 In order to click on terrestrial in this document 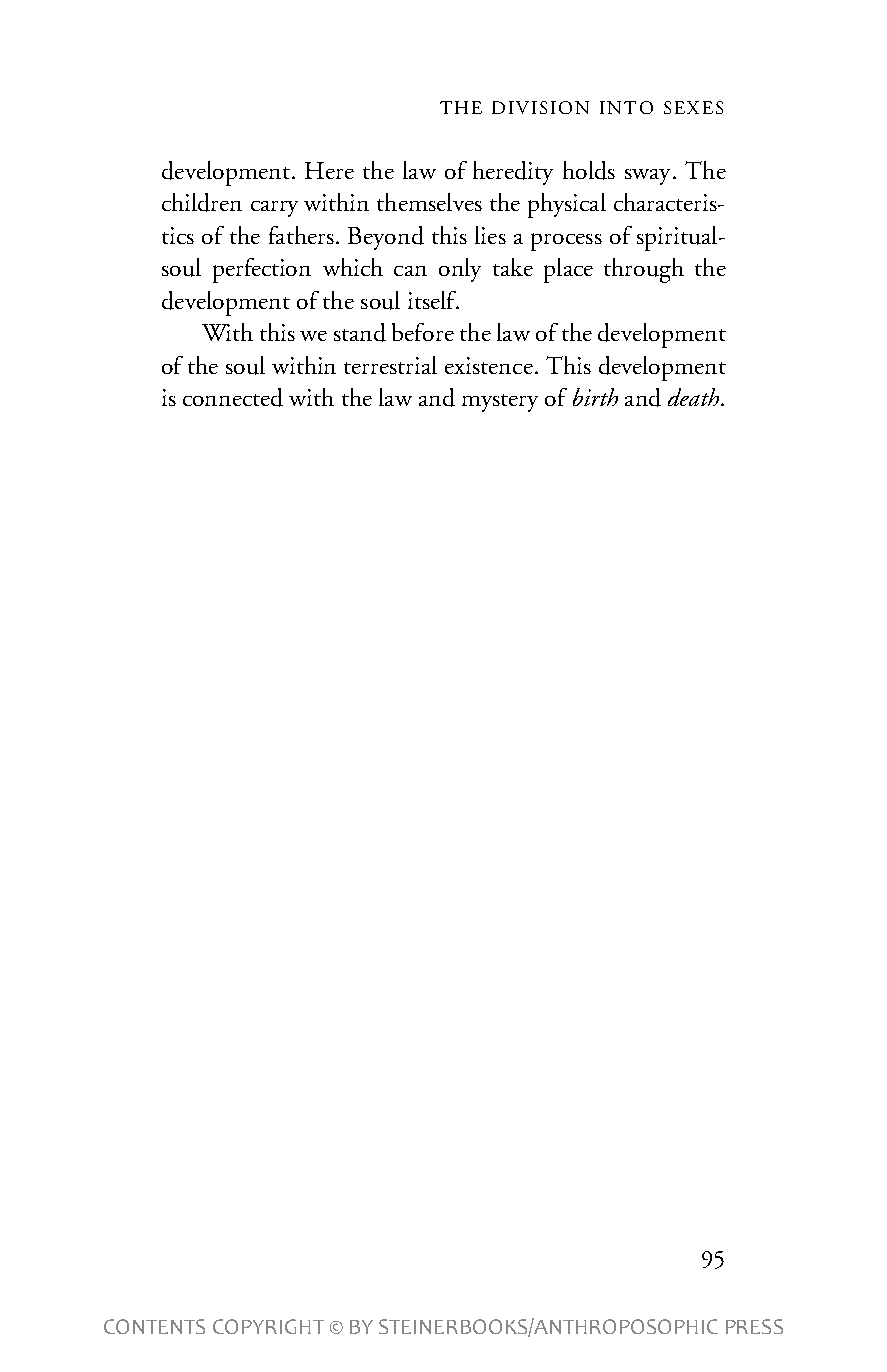, I will do `click(390, 365)`.
